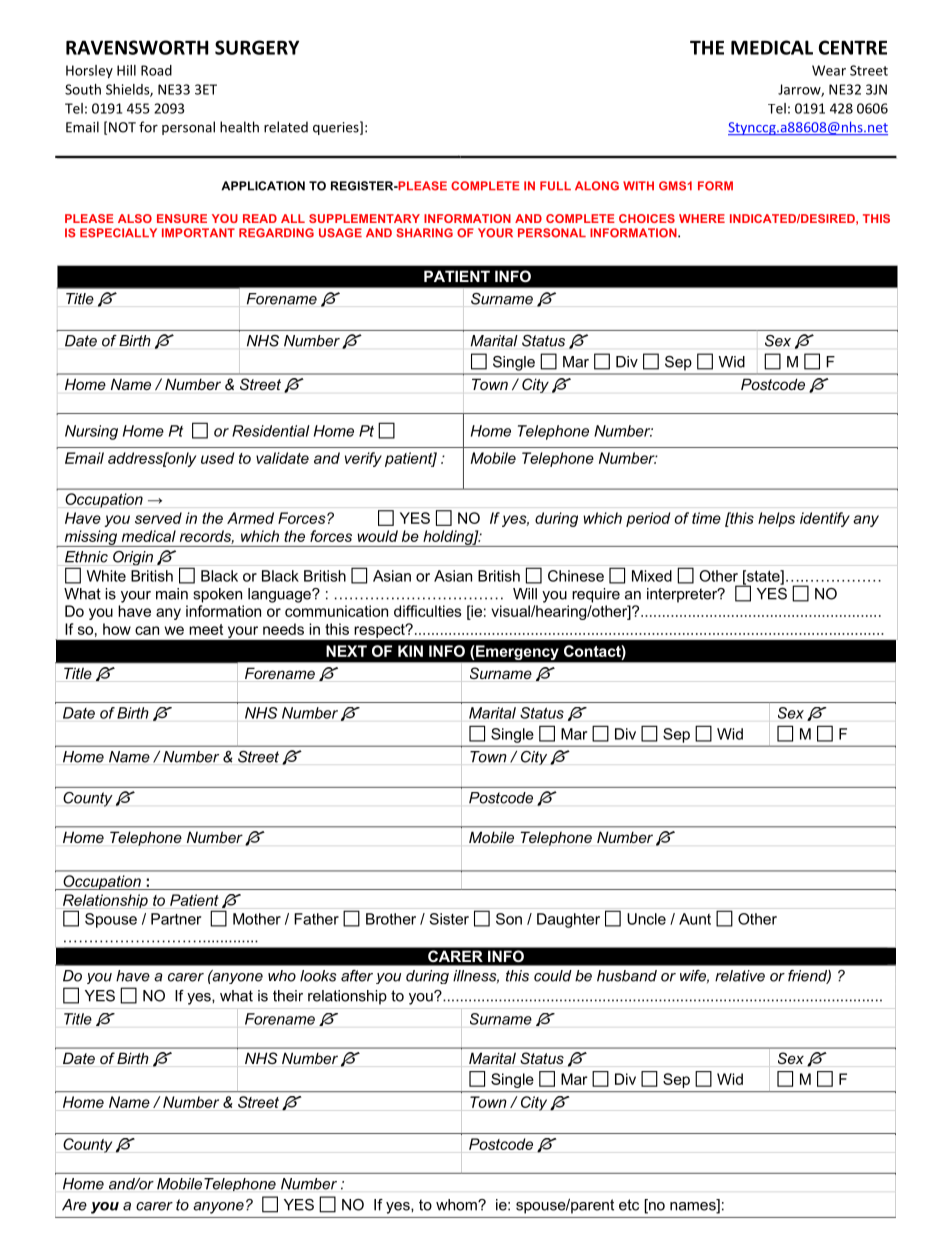  I want to click on Wear, so click(829, 70).
